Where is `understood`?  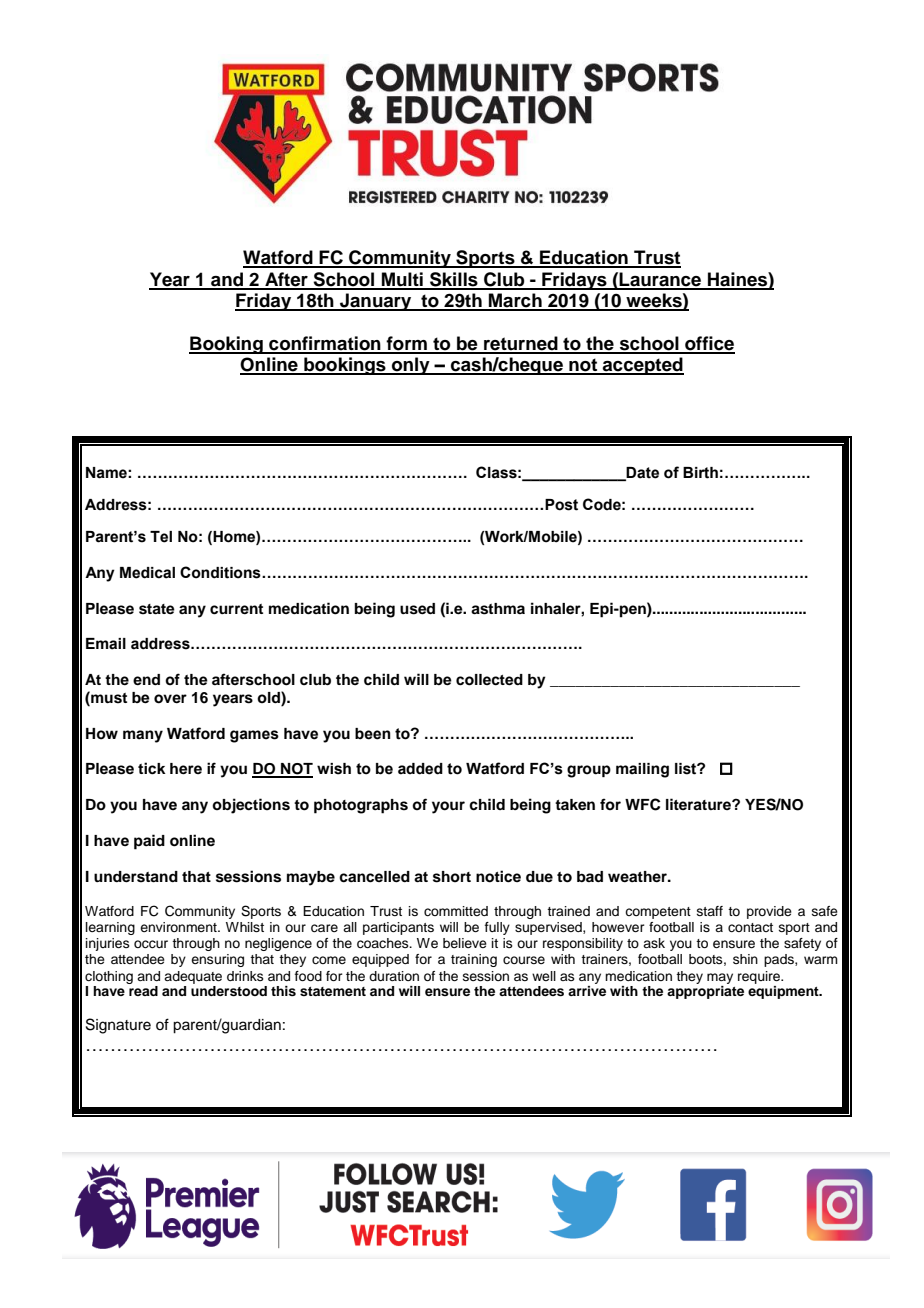 understood is located at coordinates (229, 991).
